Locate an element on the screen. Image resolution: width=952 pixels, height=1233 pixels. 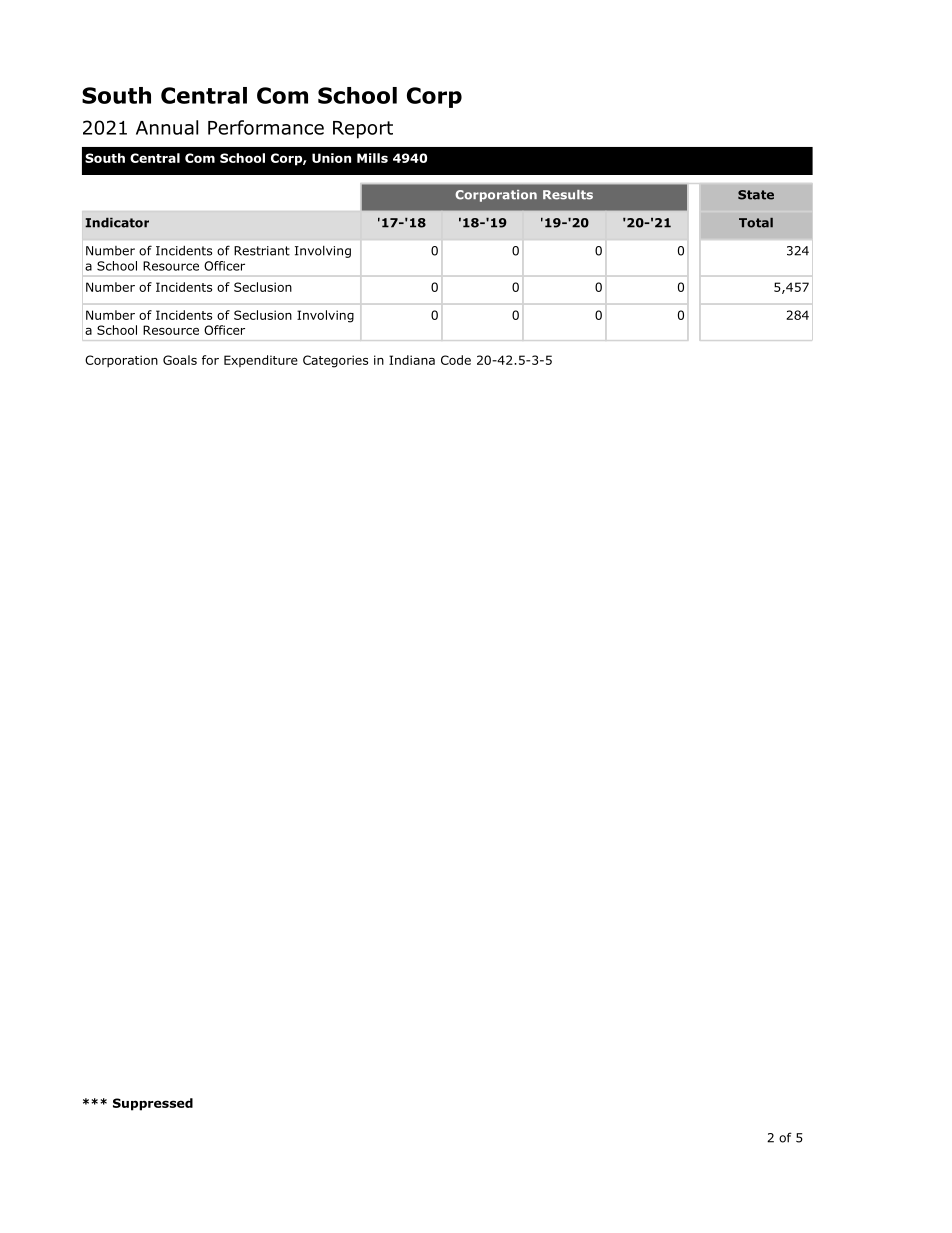
Union is located at coordinates (331, 158).
